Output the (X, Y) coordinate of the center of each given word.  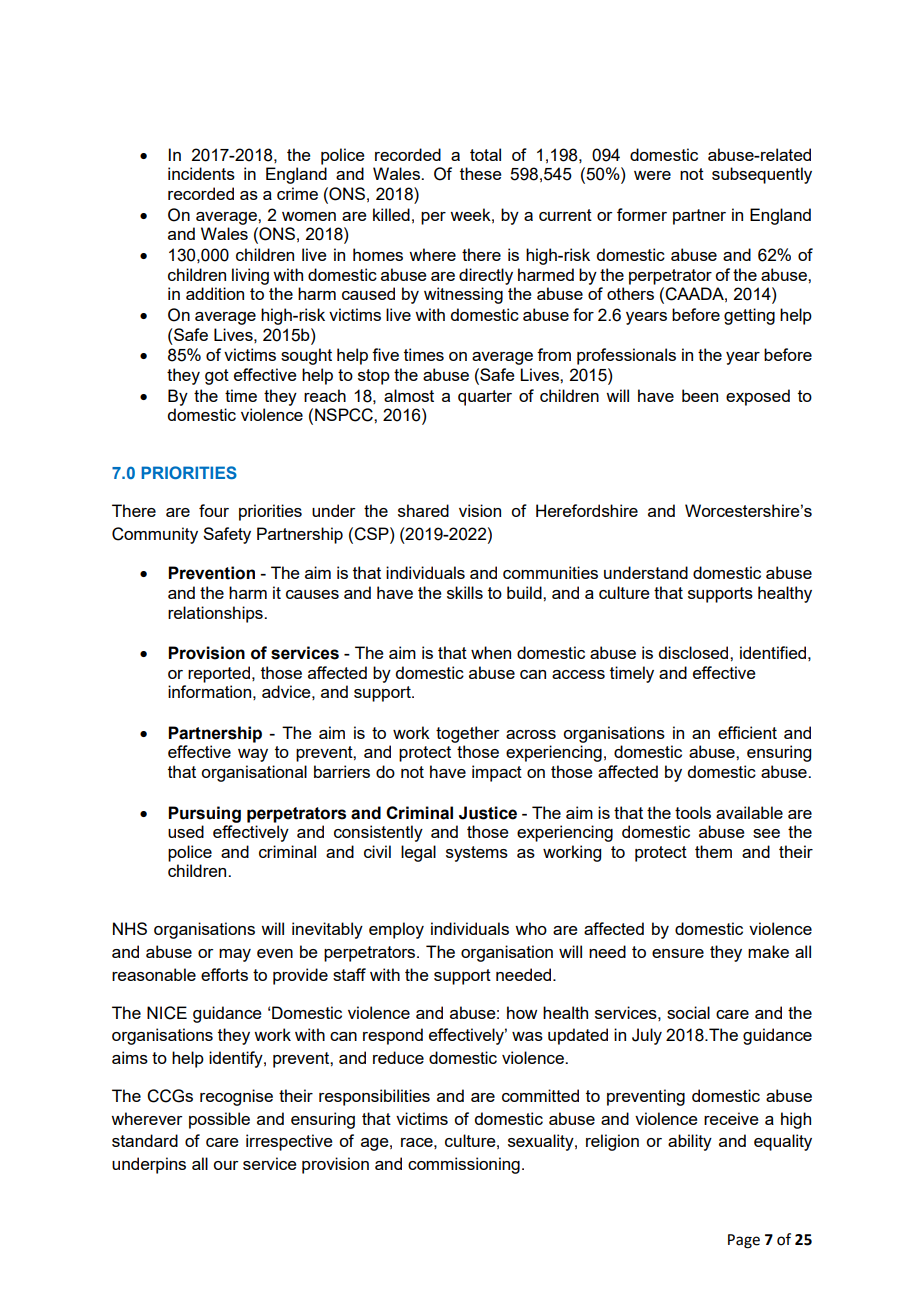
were (652, 175)
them (713, 851)
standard (145, 1140)
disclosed (694, 652)
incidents (201, 173)
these (481, 173)
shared (423, 510)
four (214, 510)
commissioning (464, 1165)
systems (477, 854)
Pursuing (204, 814)
